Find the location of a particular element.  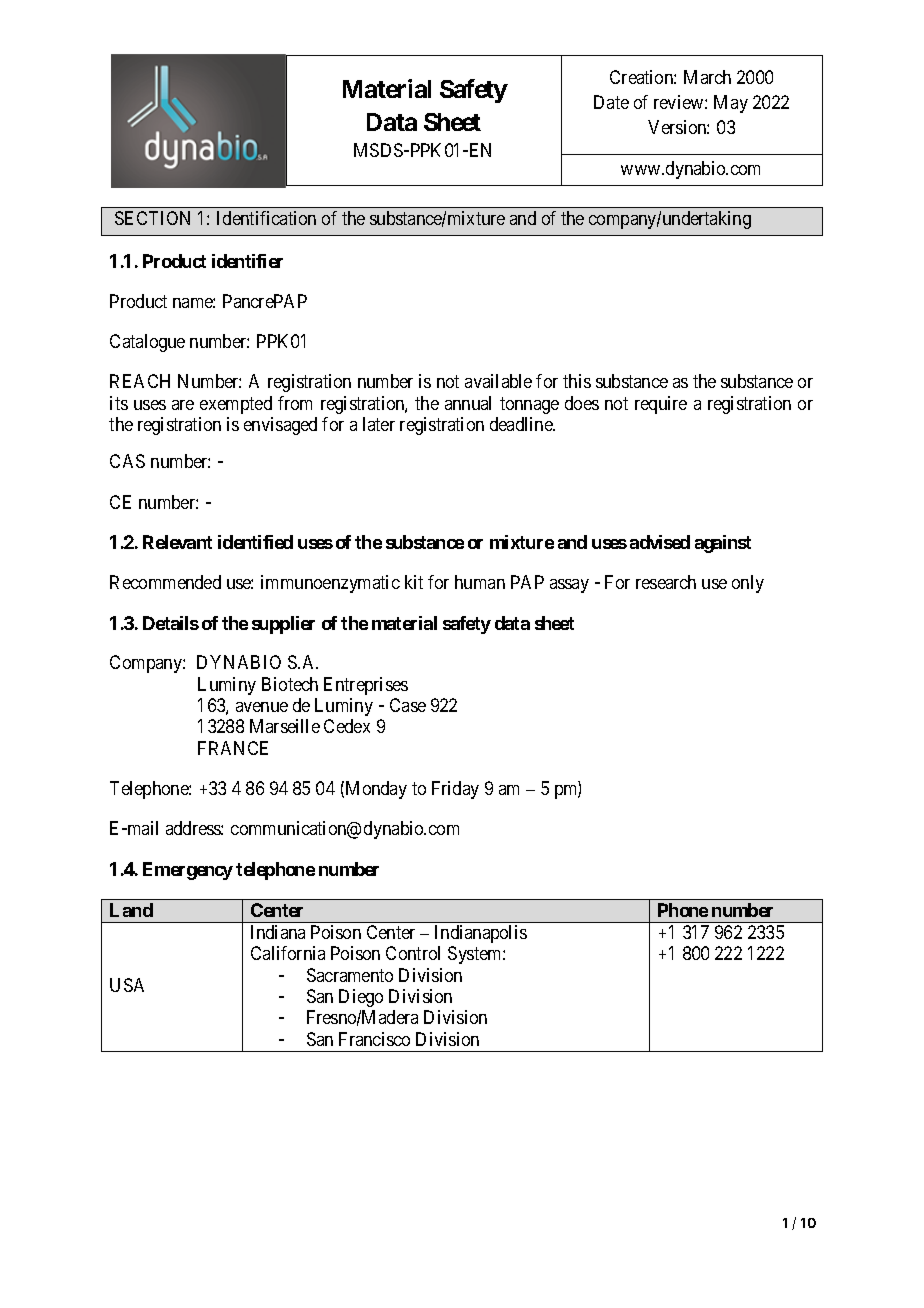

SECTION is located at coordinates (152, 218).
